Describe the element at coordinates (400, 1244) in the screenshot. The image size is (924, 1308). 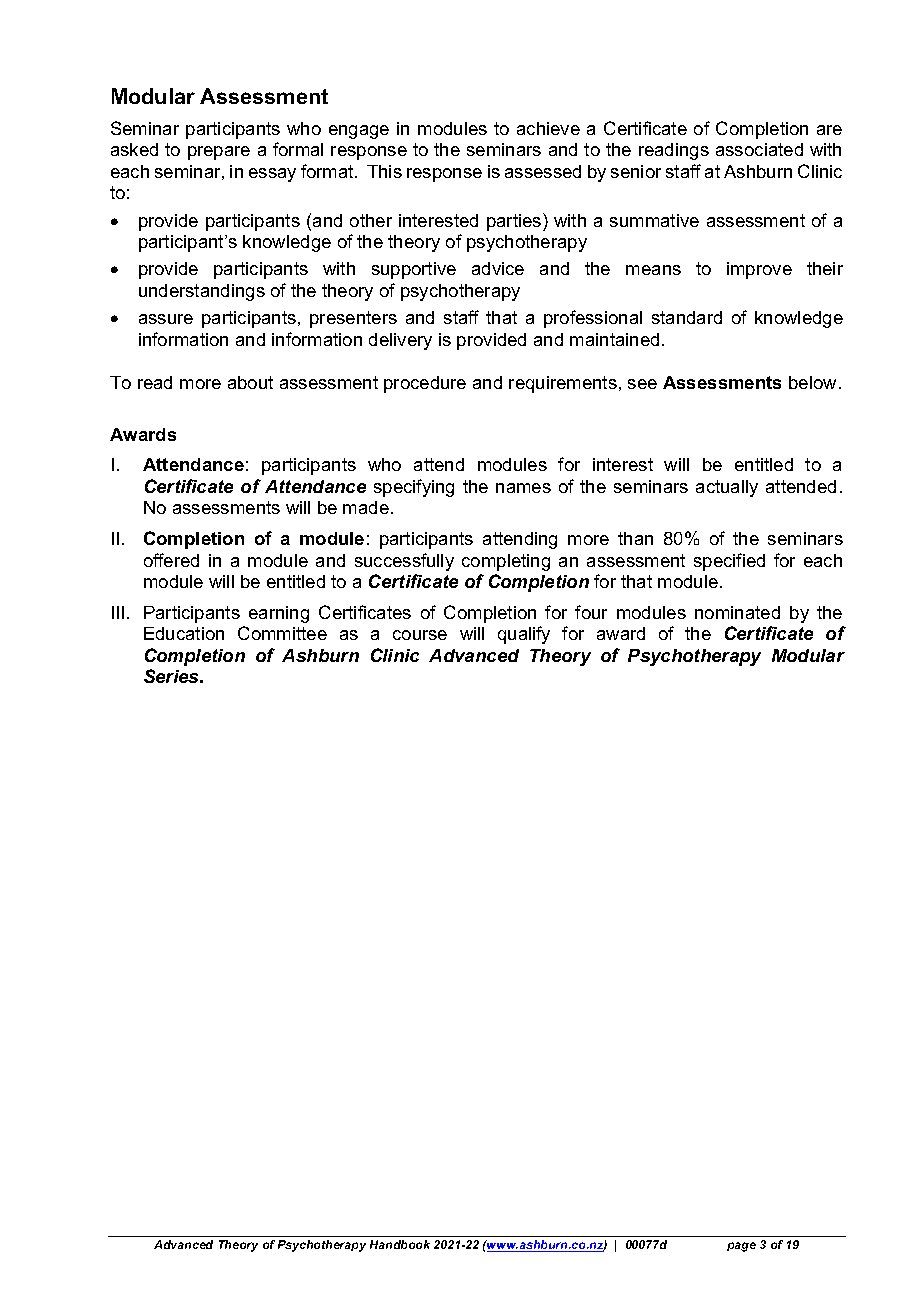
I see `Handbook` at that location.
